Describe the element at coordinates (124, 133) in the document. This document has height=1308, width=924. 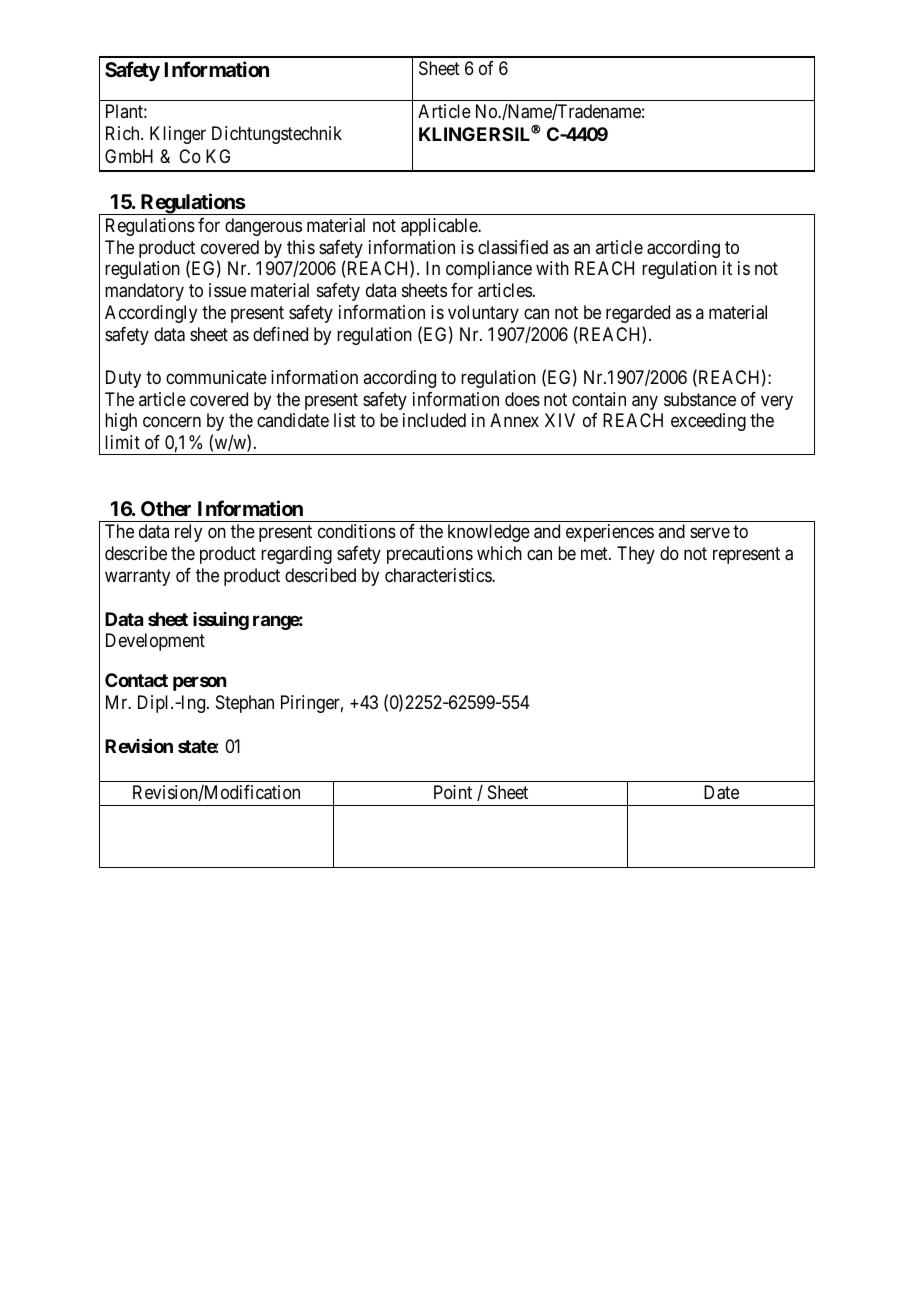
I see `Rich` at that location.
